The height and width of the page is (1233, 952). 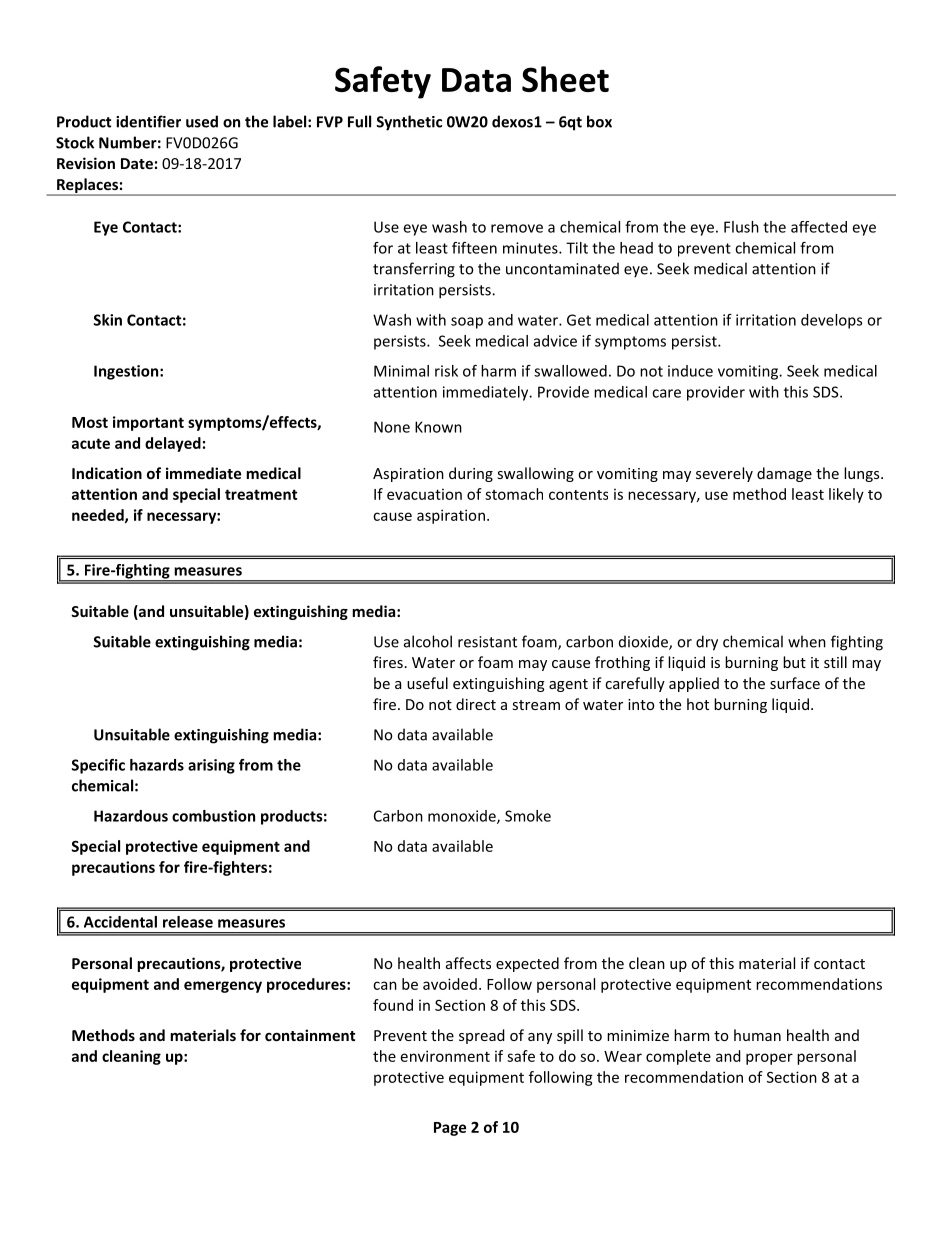 I want to click on identifier, so click(x=148, y=121).
